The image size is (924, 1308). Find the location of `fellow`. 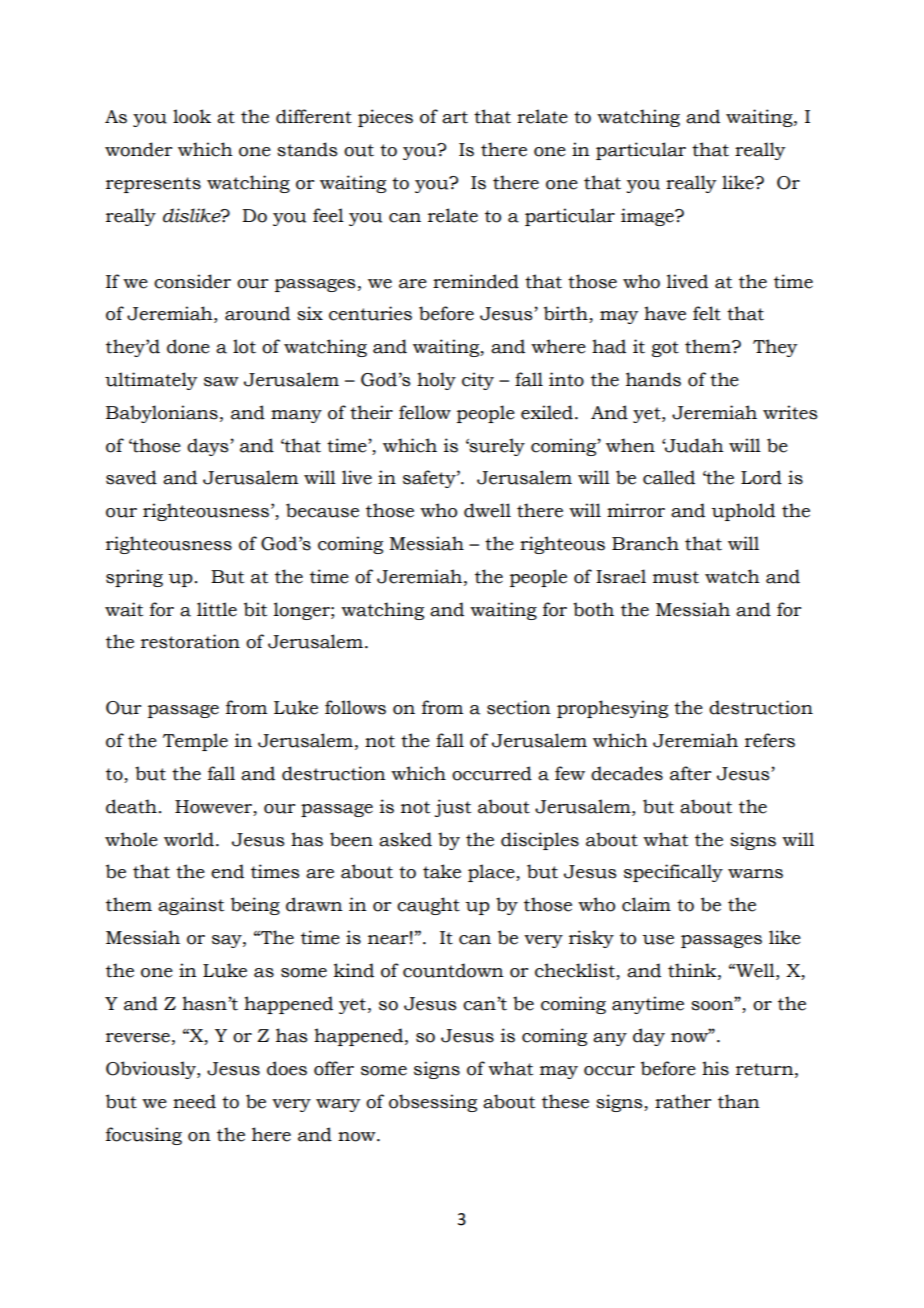

fellow is located at coordinates (425, 412).
